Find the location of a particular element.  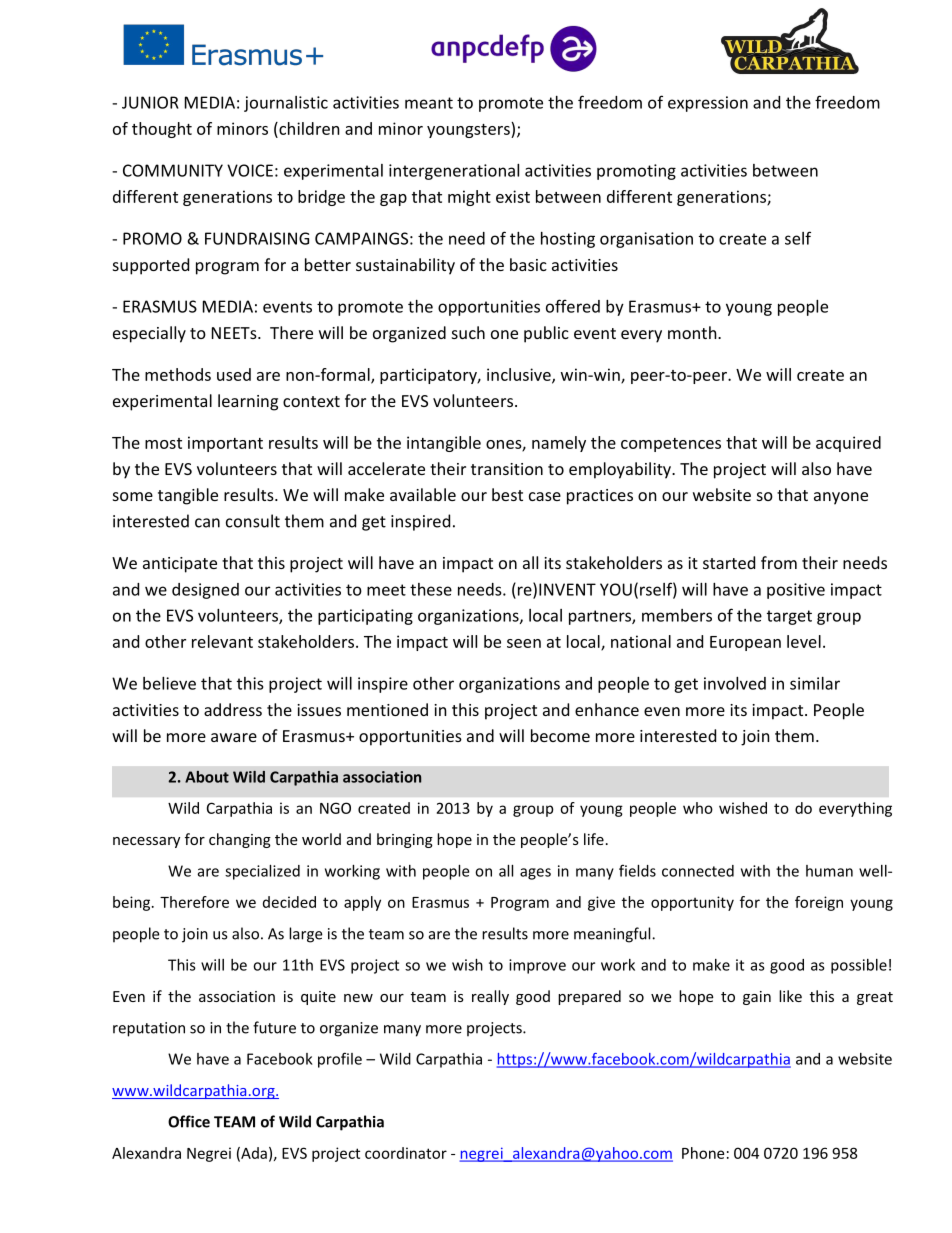

Office is located at coordinates (189, 1121).
